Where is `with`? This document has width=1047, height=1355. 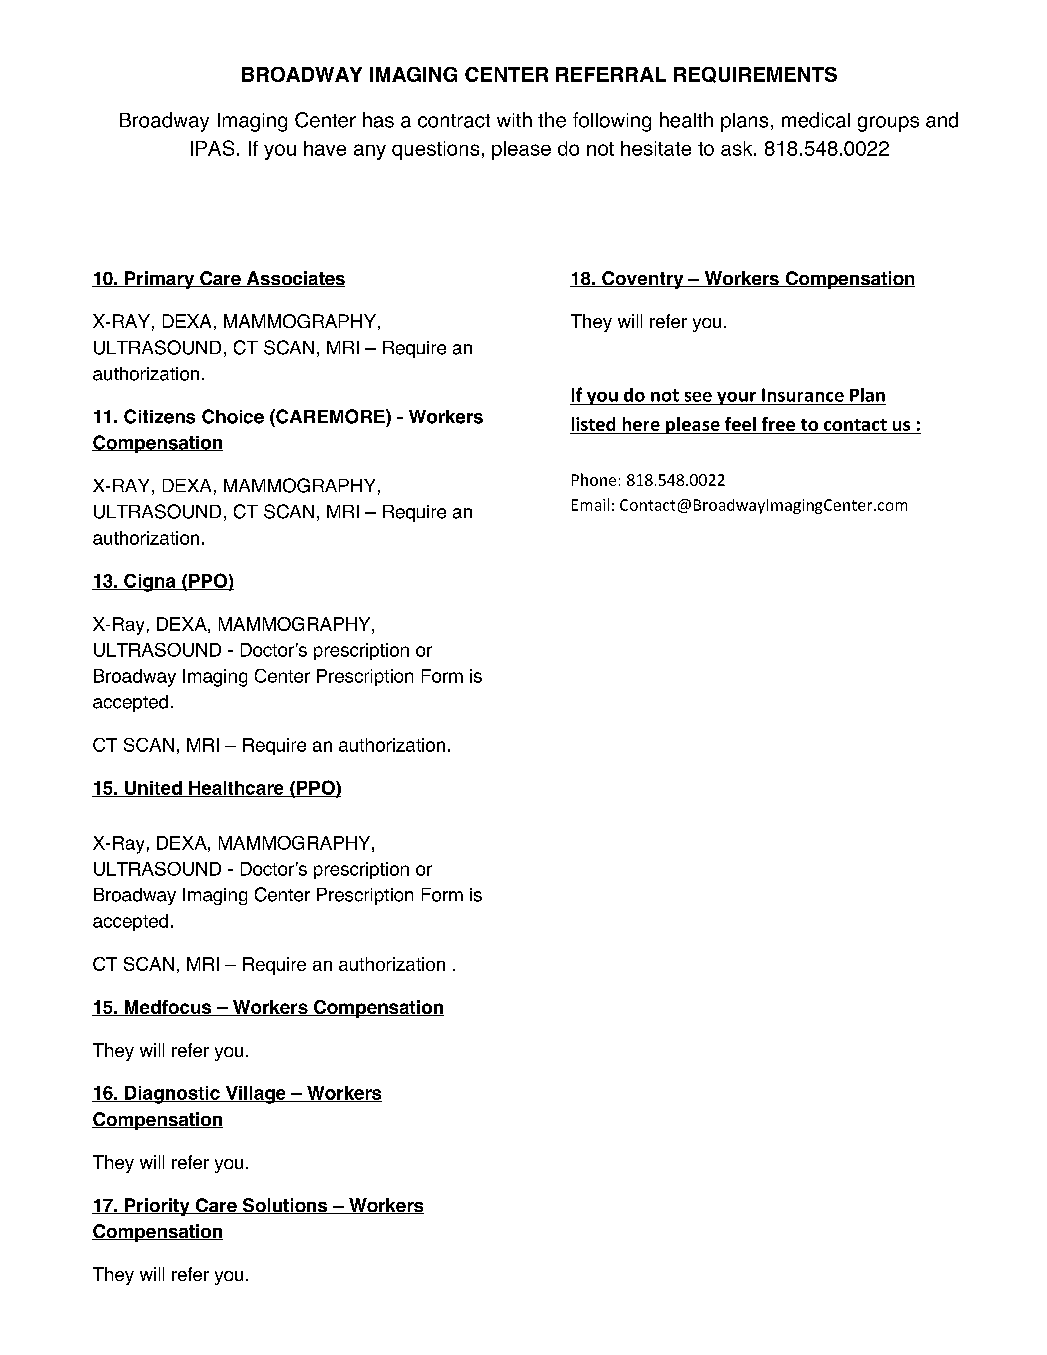 with is located at coordinates (514, 119).
